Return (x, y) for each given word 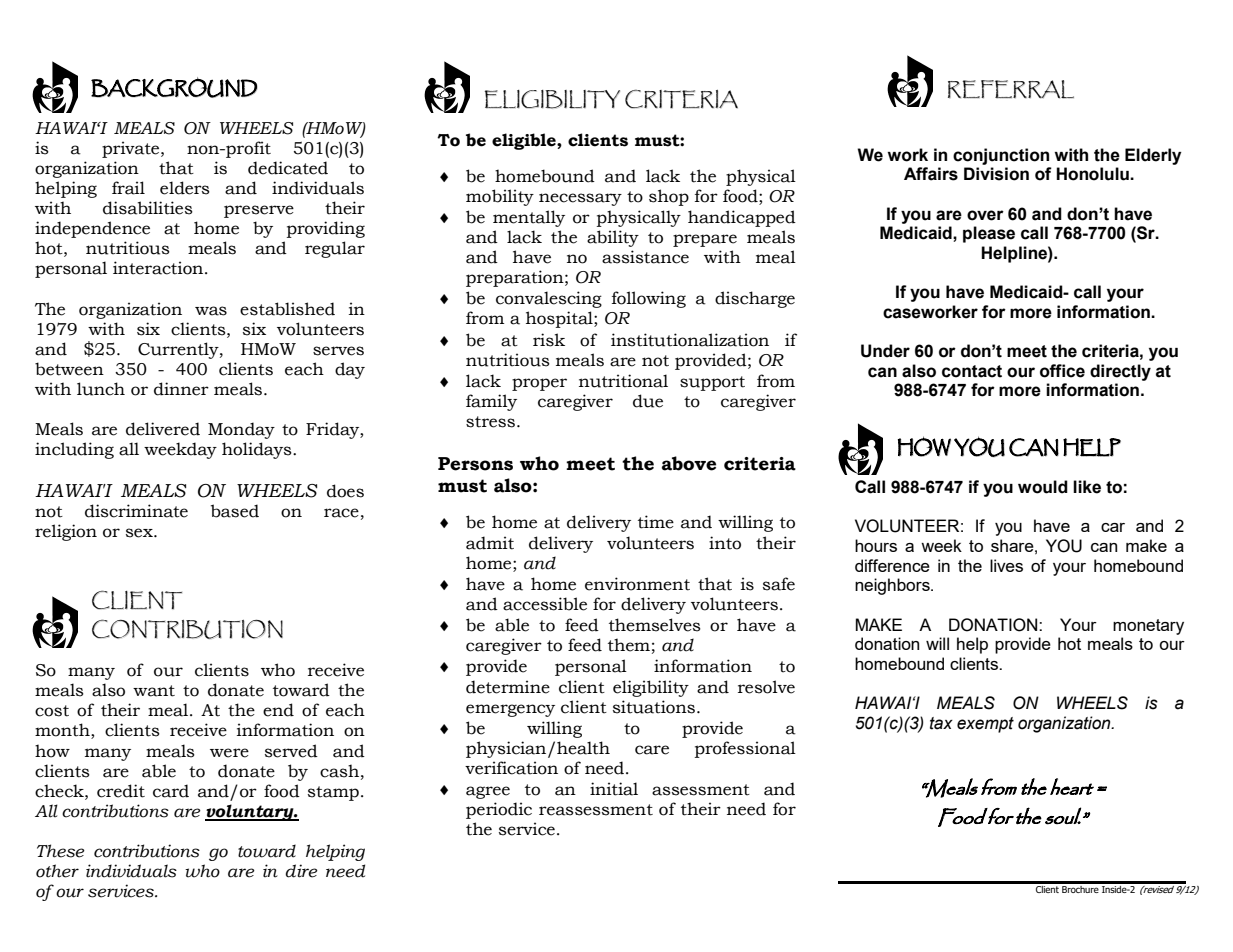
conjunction (1001, 156)
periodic (499, 810)
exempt (985, 725)
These (61, 851)
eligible (525, 141)
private (132, 149)
